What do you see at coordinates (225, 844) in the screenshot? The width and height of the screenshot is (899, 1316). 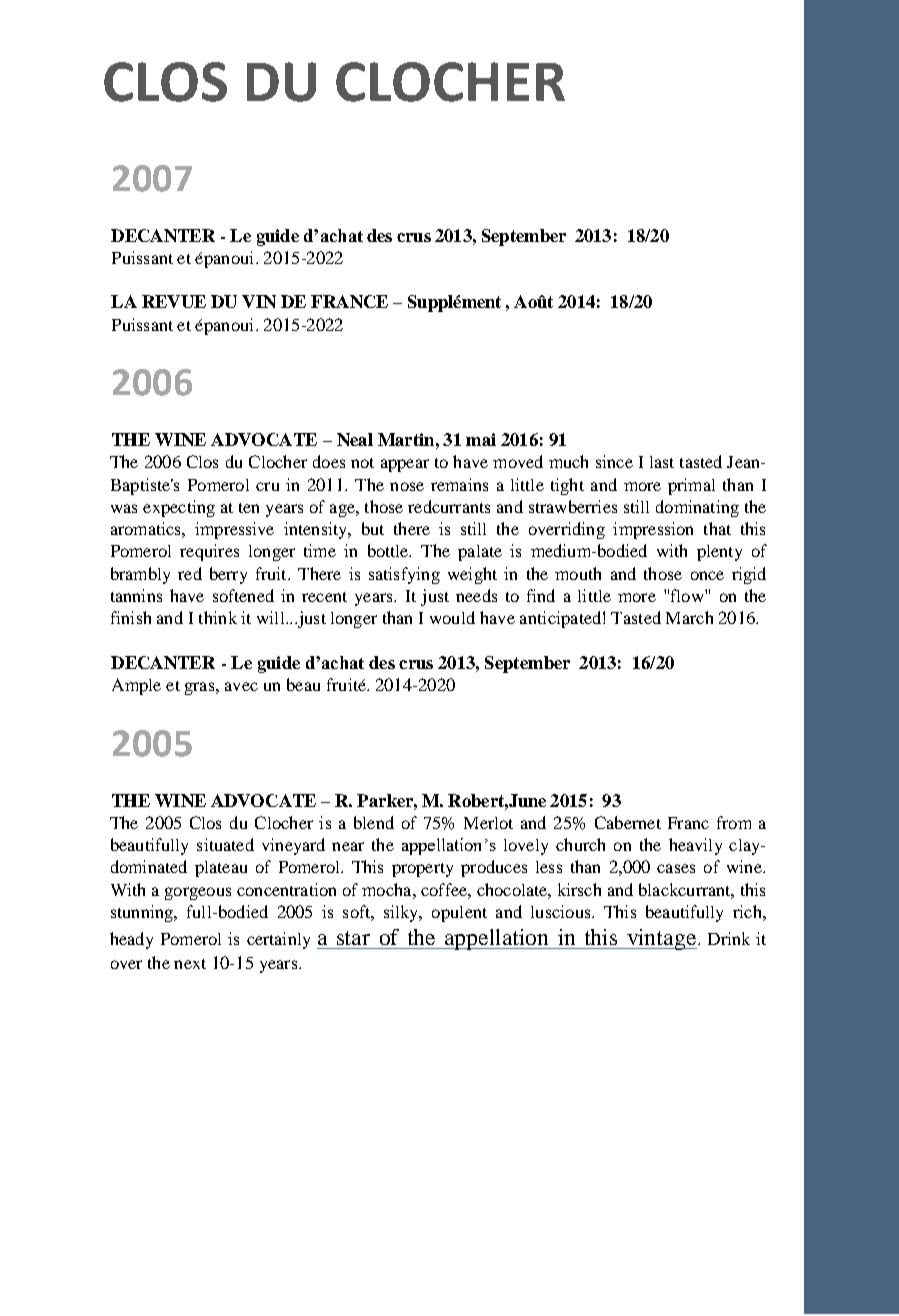 I see `situated` at bounding box center [225, 844].
